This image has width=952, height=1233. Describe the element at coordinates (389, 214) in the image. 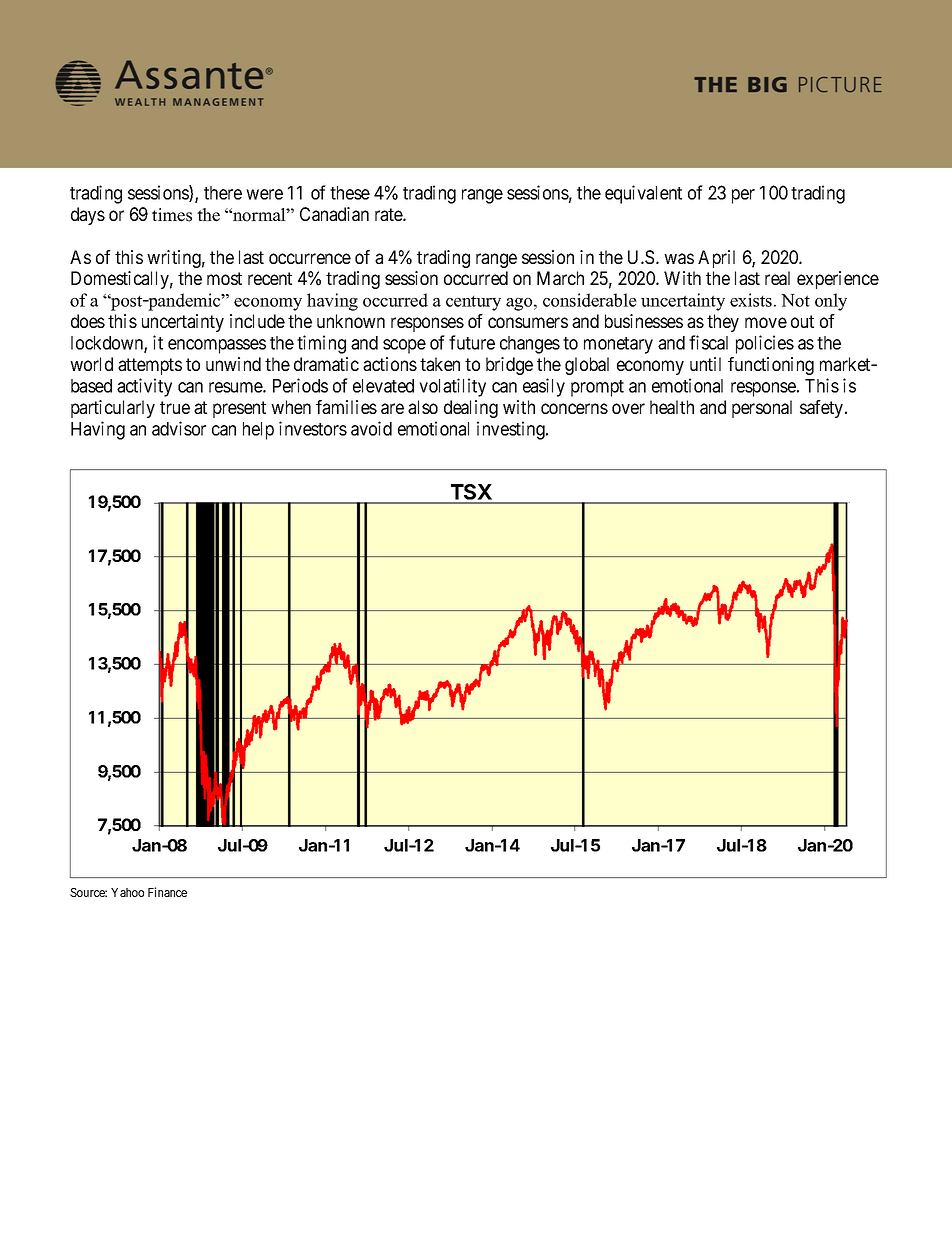

I see `rate` at that location.
